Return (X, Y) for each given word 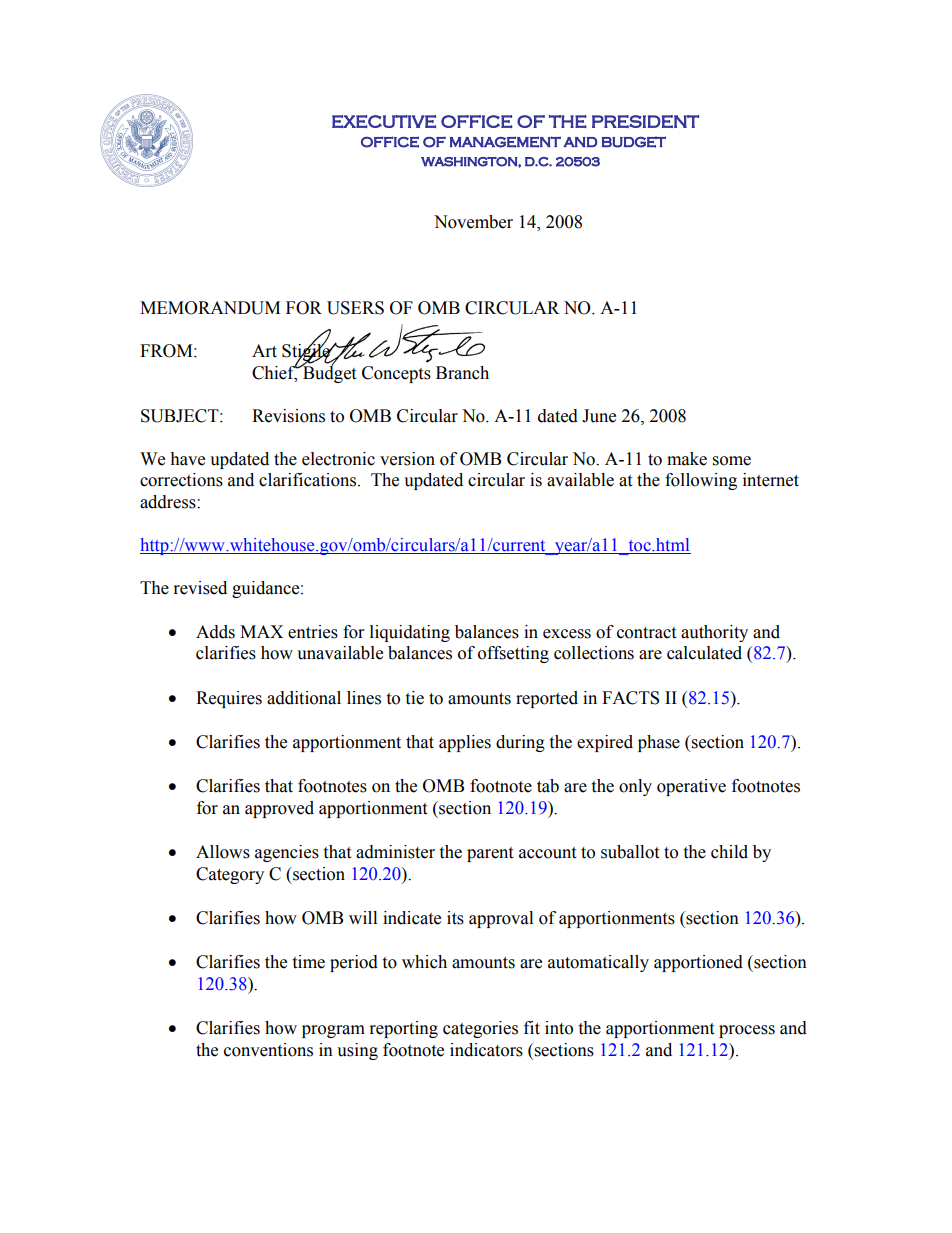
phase (659, 743)
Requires (229, 699)
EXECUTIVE (384, 121)
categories (480, 1029)
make (687, 459)
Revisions (288, 416)
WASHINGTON (470, 162)
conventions (268, 1050)
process (747, 1031)
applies (465, 743)
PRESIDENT (645, 121)
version (407, 459)
